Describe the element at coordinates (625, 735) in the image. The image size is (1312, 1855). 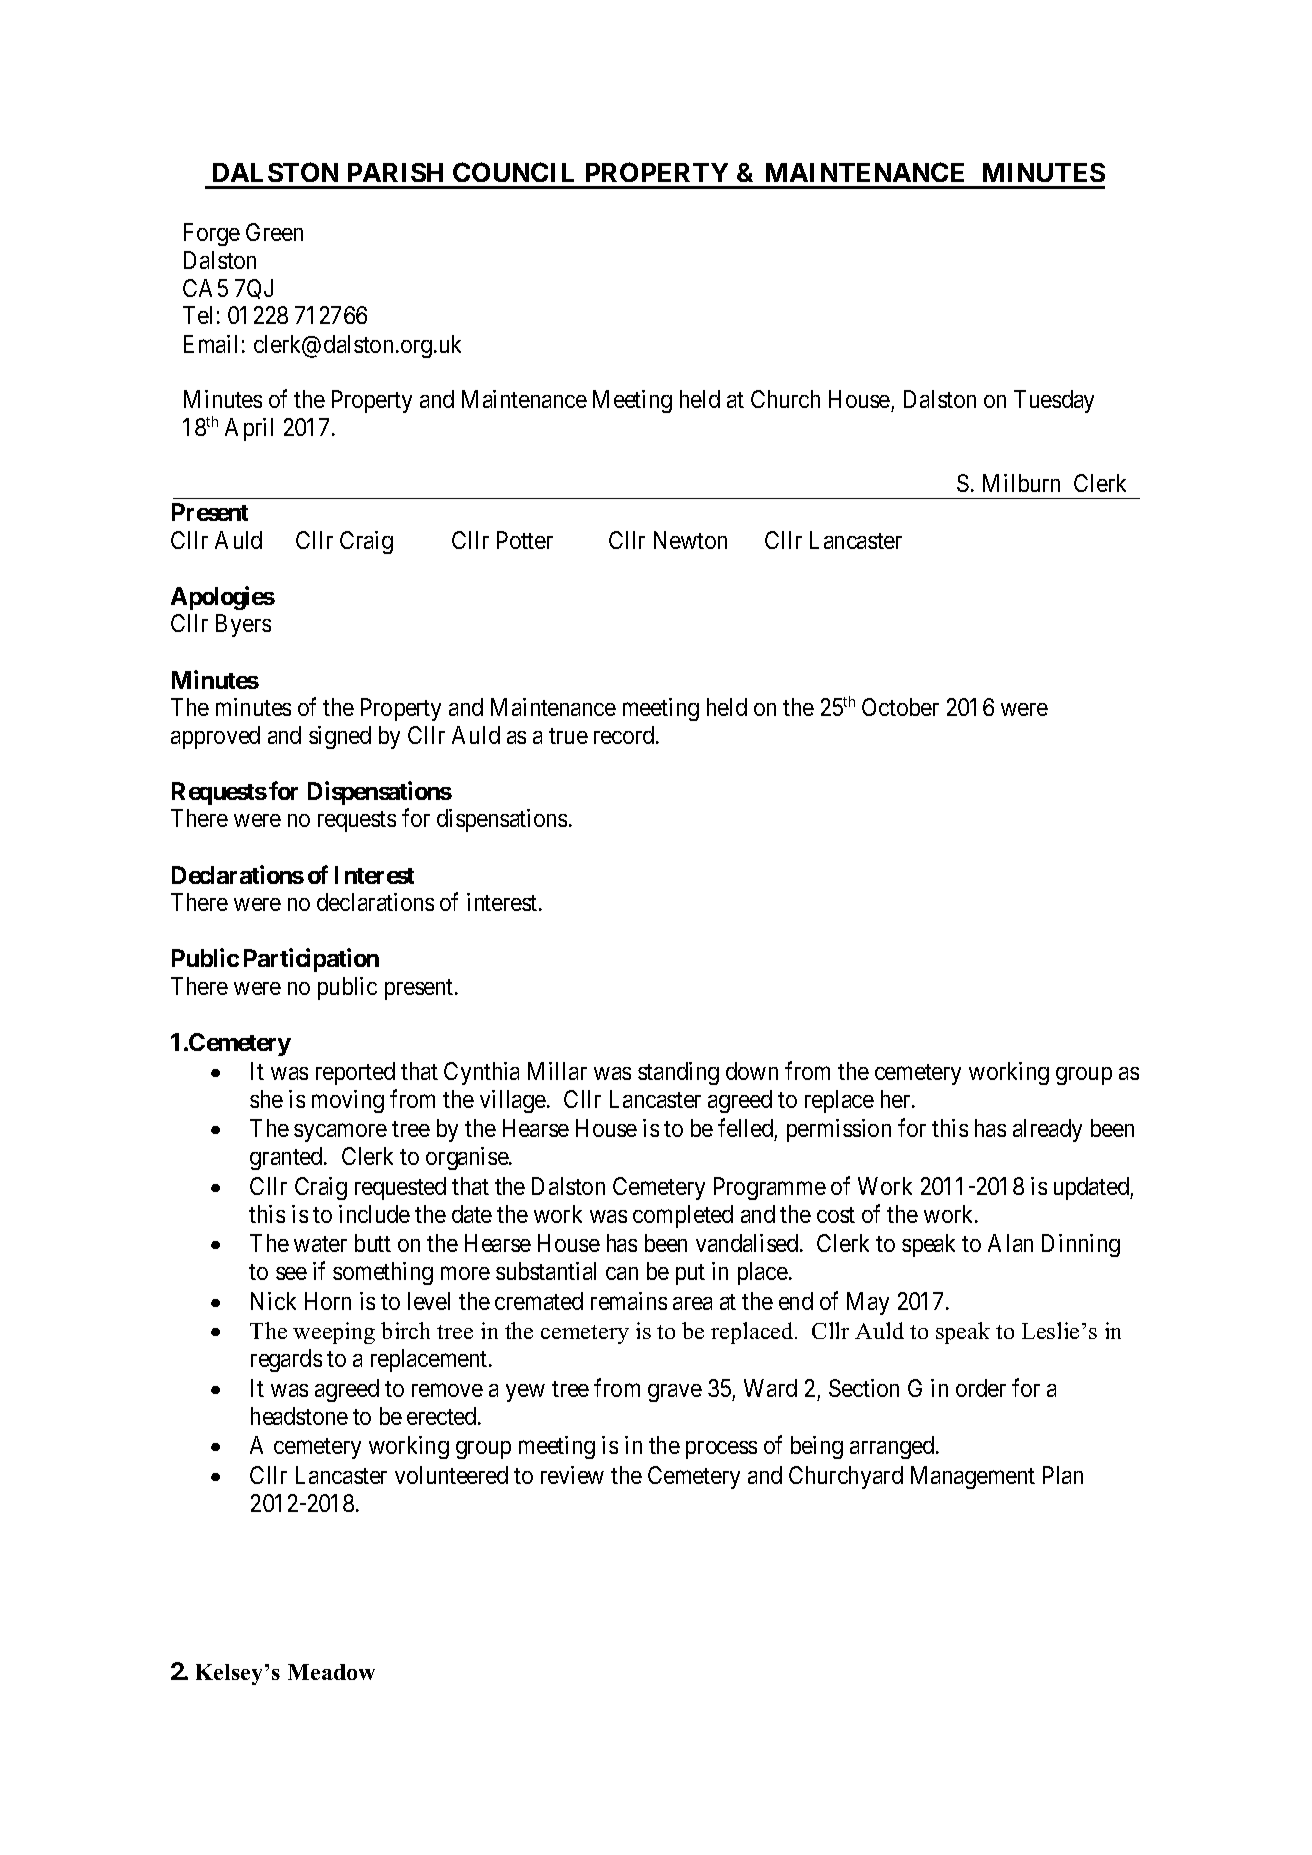
I see `record` at that location.
